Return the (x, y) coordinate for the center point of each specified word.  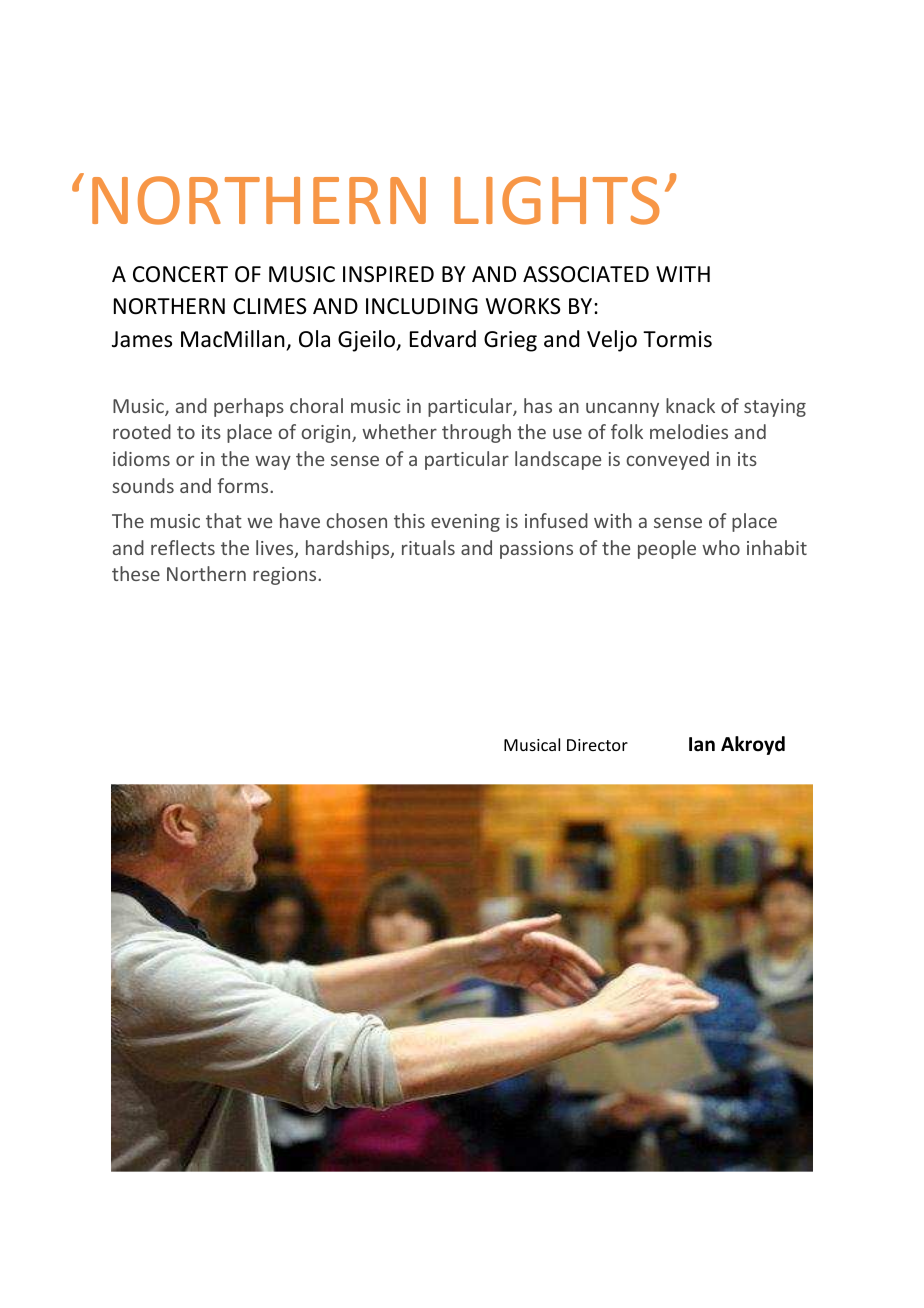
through (476, 433)
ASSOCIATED (586, 274)
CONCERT (180, 274)
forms (244, 485)
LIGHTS (557, 200)
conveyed (667, 460)
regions (286, 576)
